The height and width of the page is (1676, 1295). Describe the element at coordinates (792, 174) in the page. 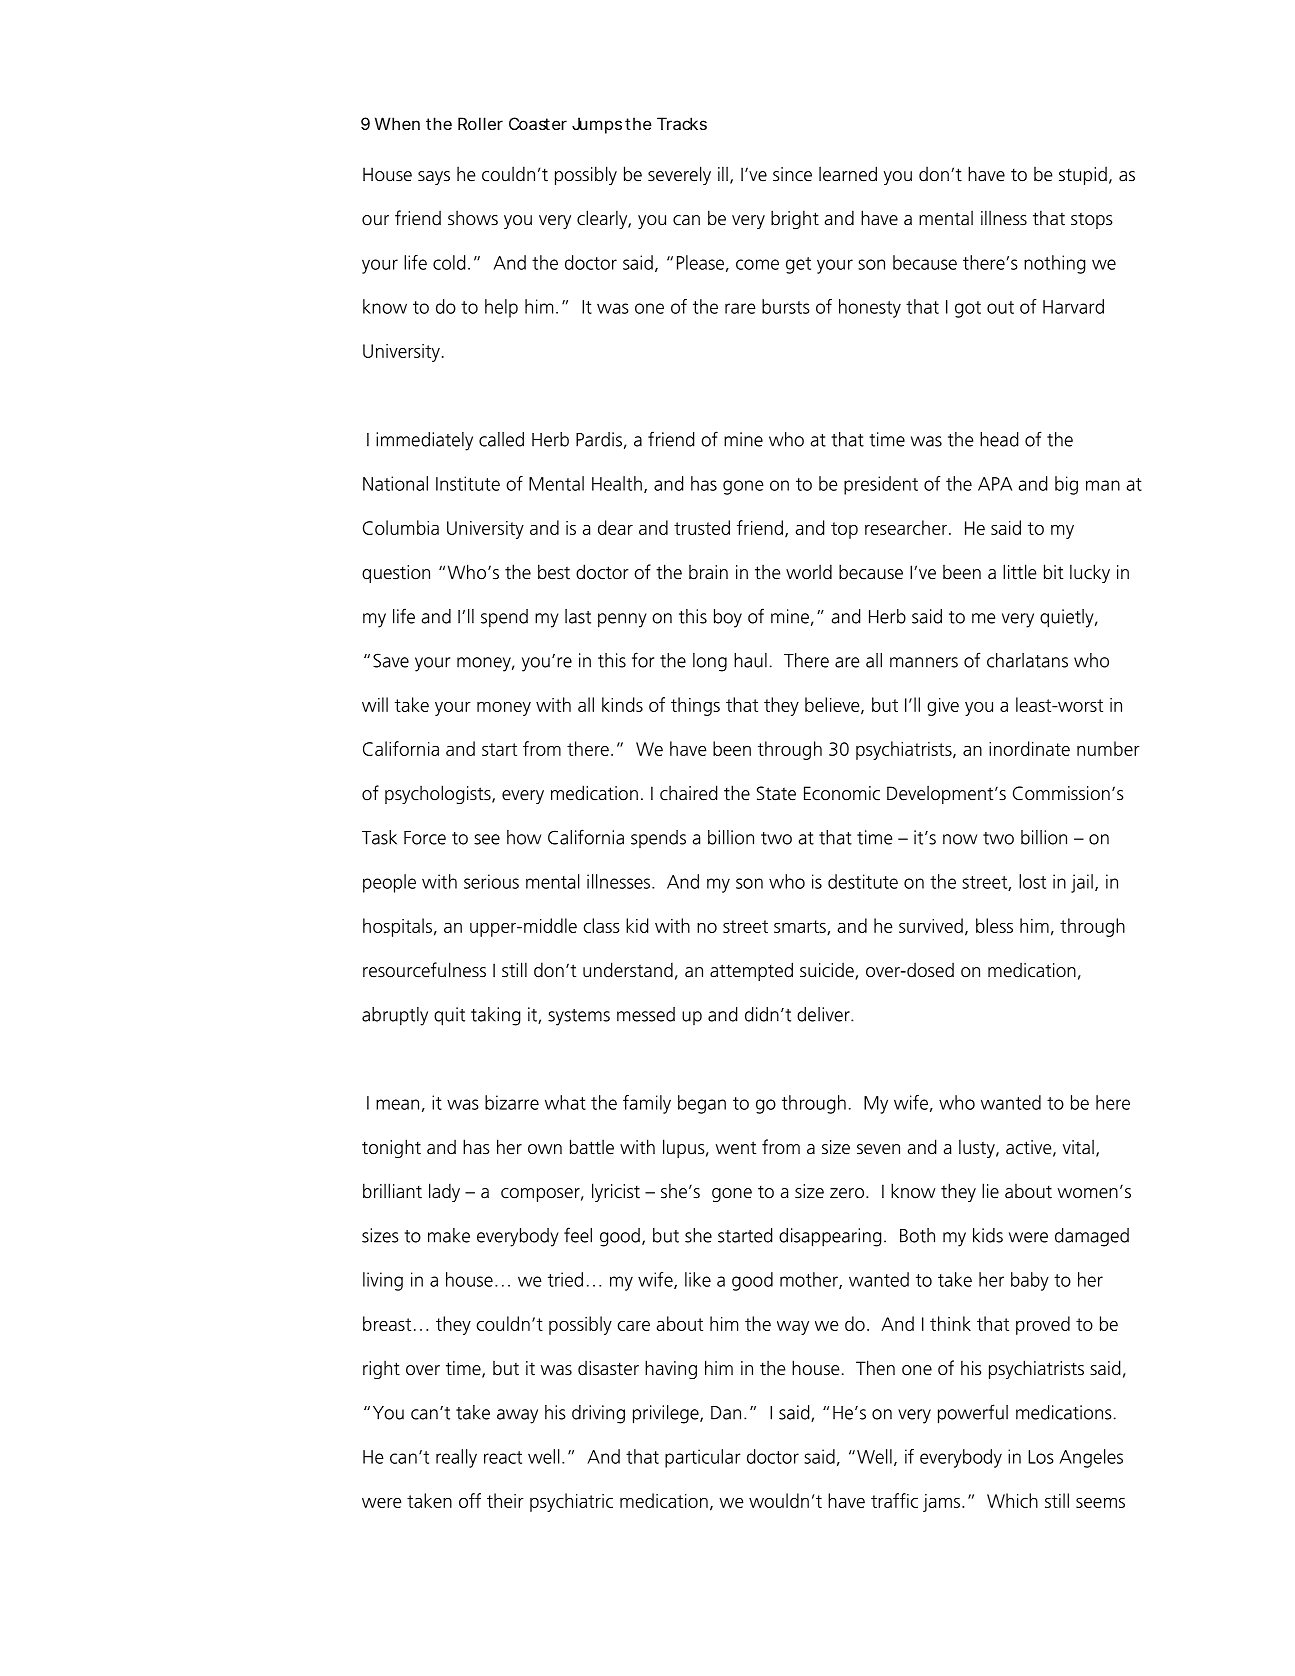

I see `since` at that location.
